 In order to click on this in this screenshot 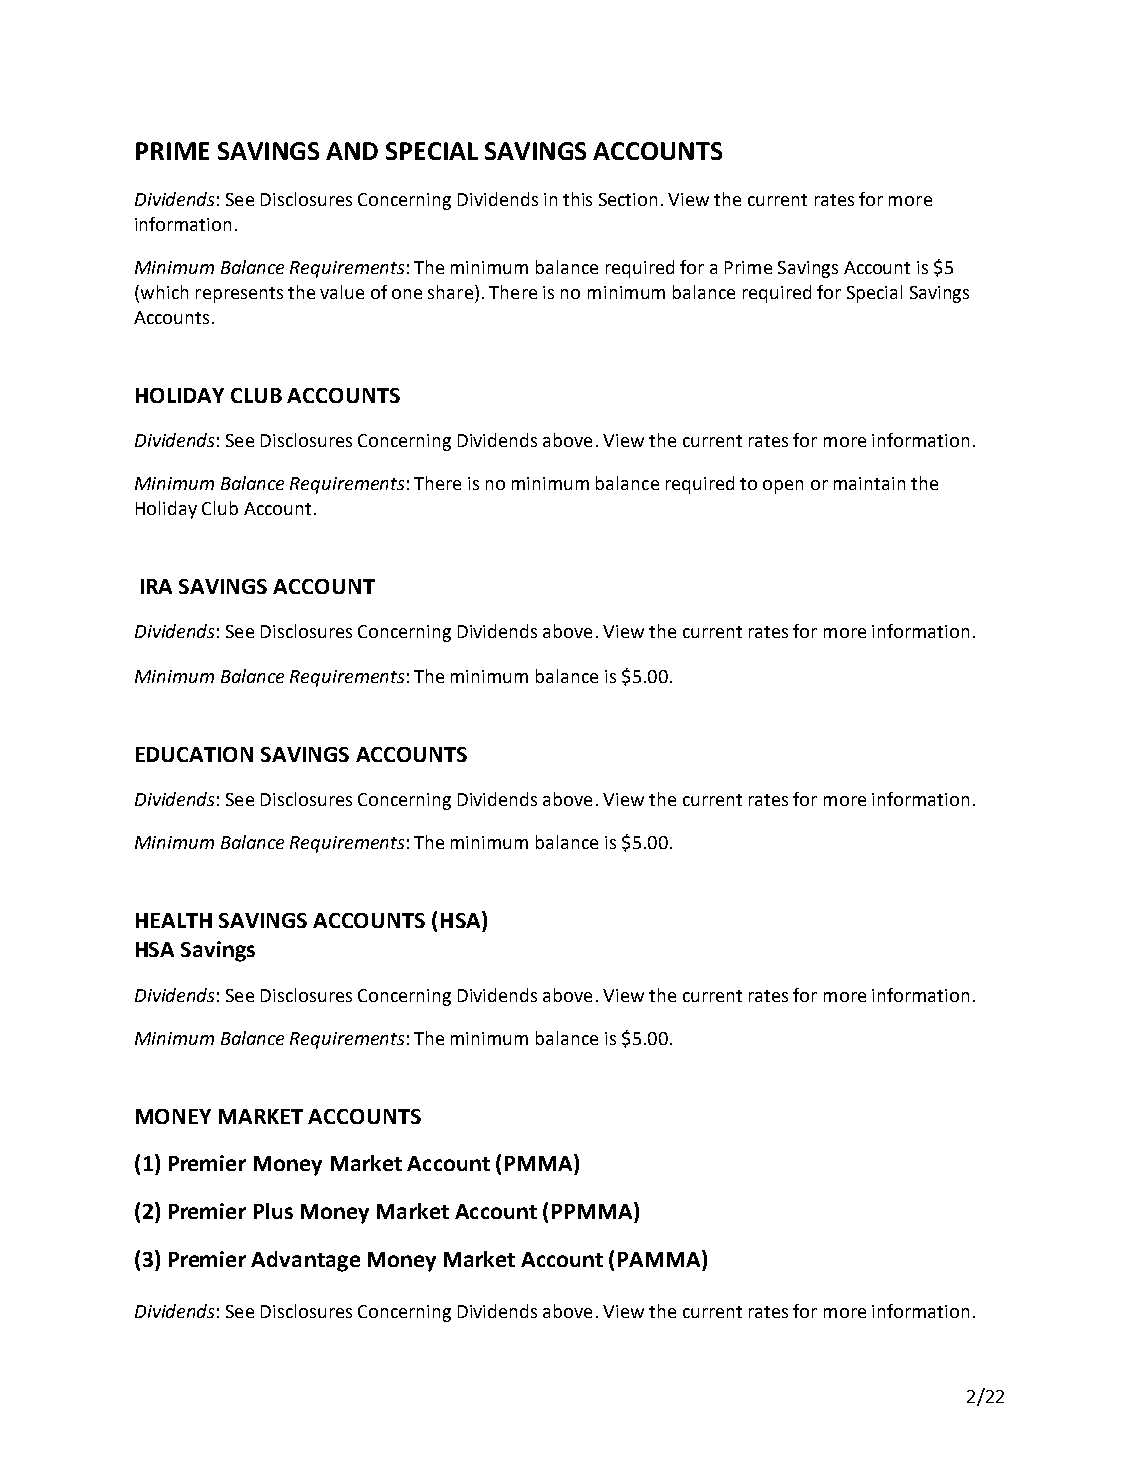, I will do `click(577, 199)`.
